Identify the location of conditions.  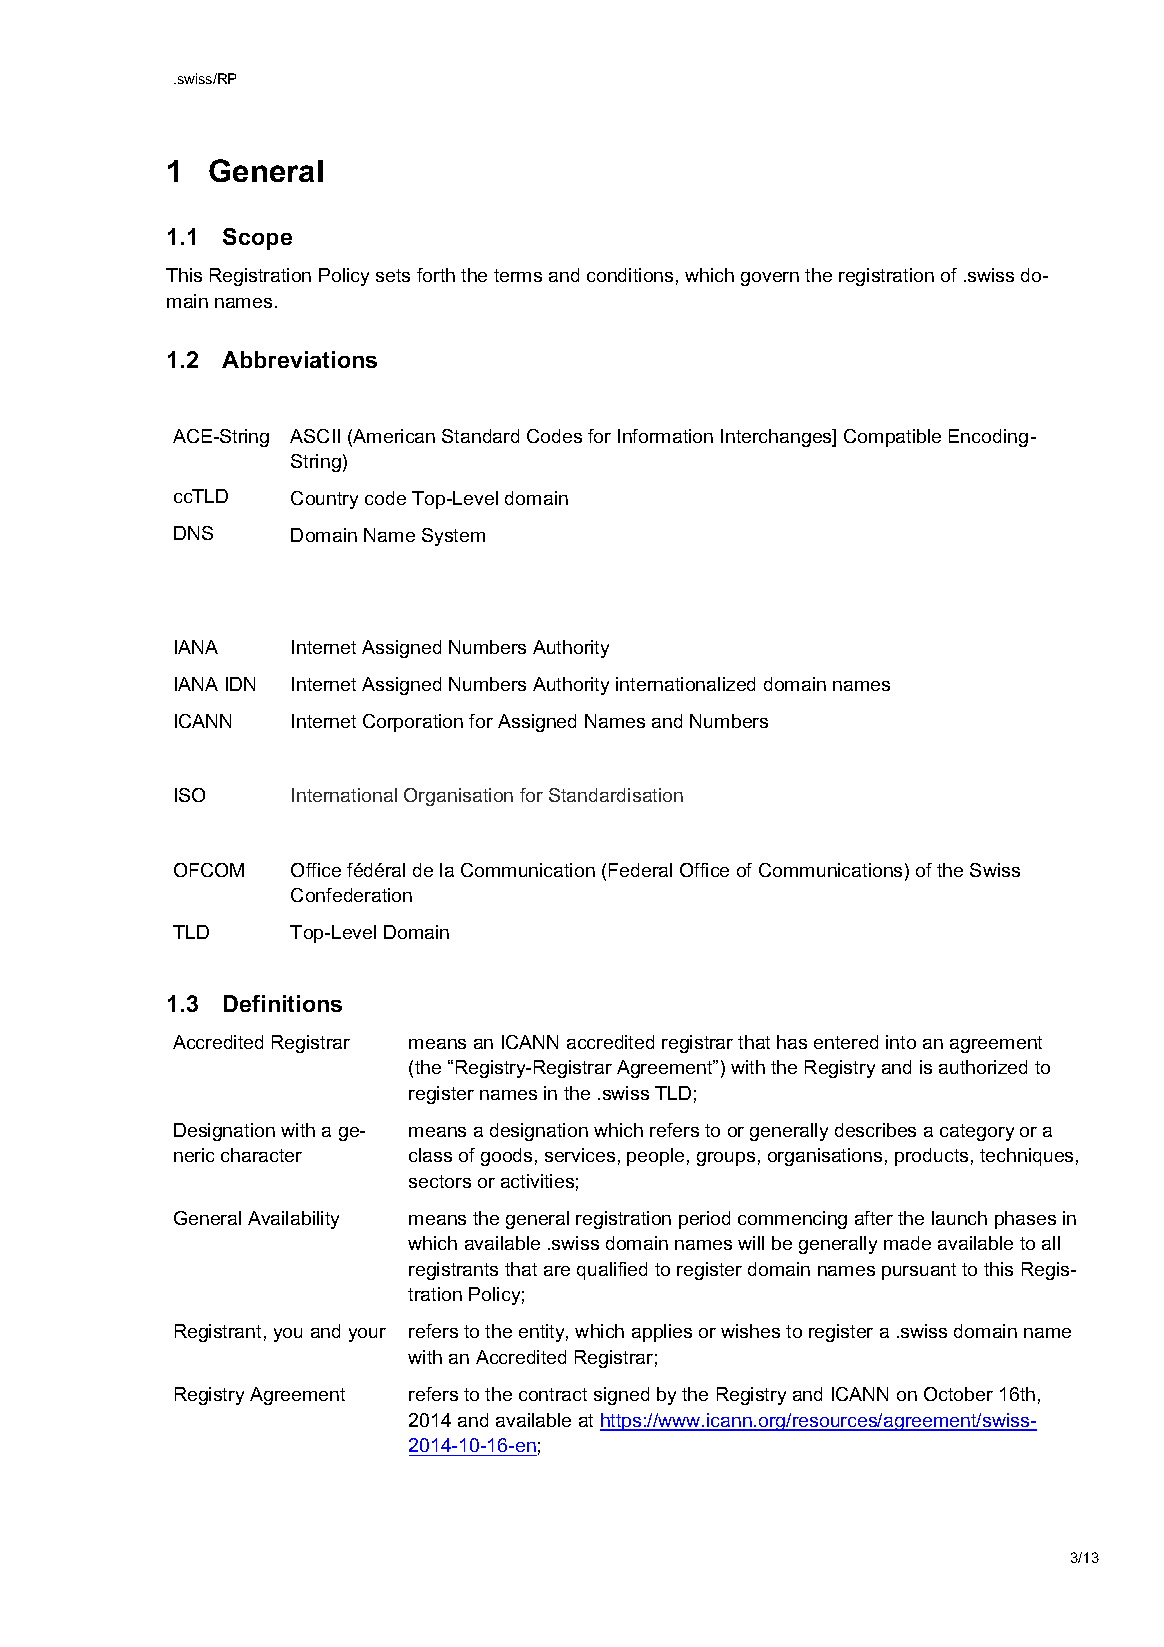
(630, 275).
